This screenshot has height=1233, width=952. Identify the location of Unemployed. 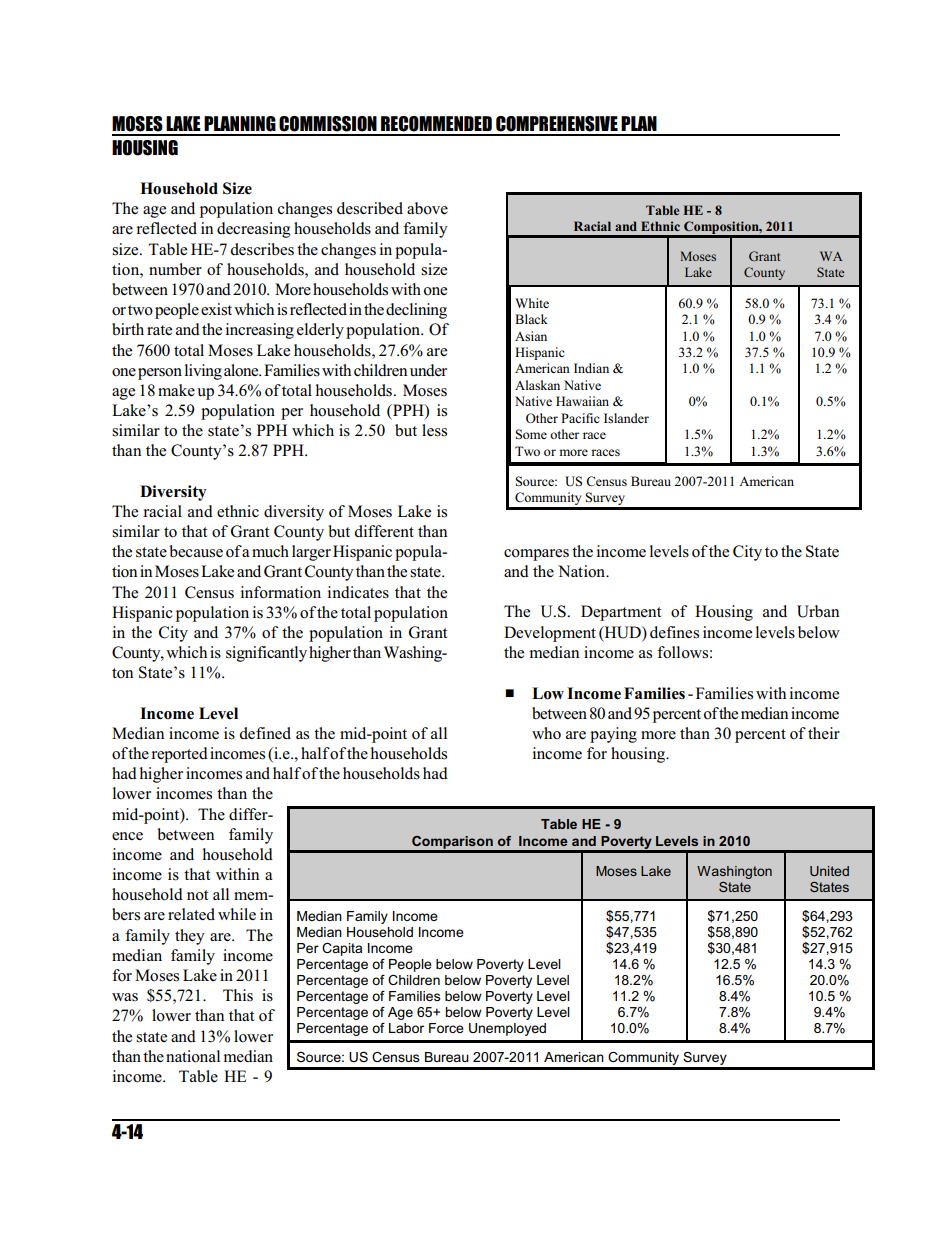
(507, 1029).
